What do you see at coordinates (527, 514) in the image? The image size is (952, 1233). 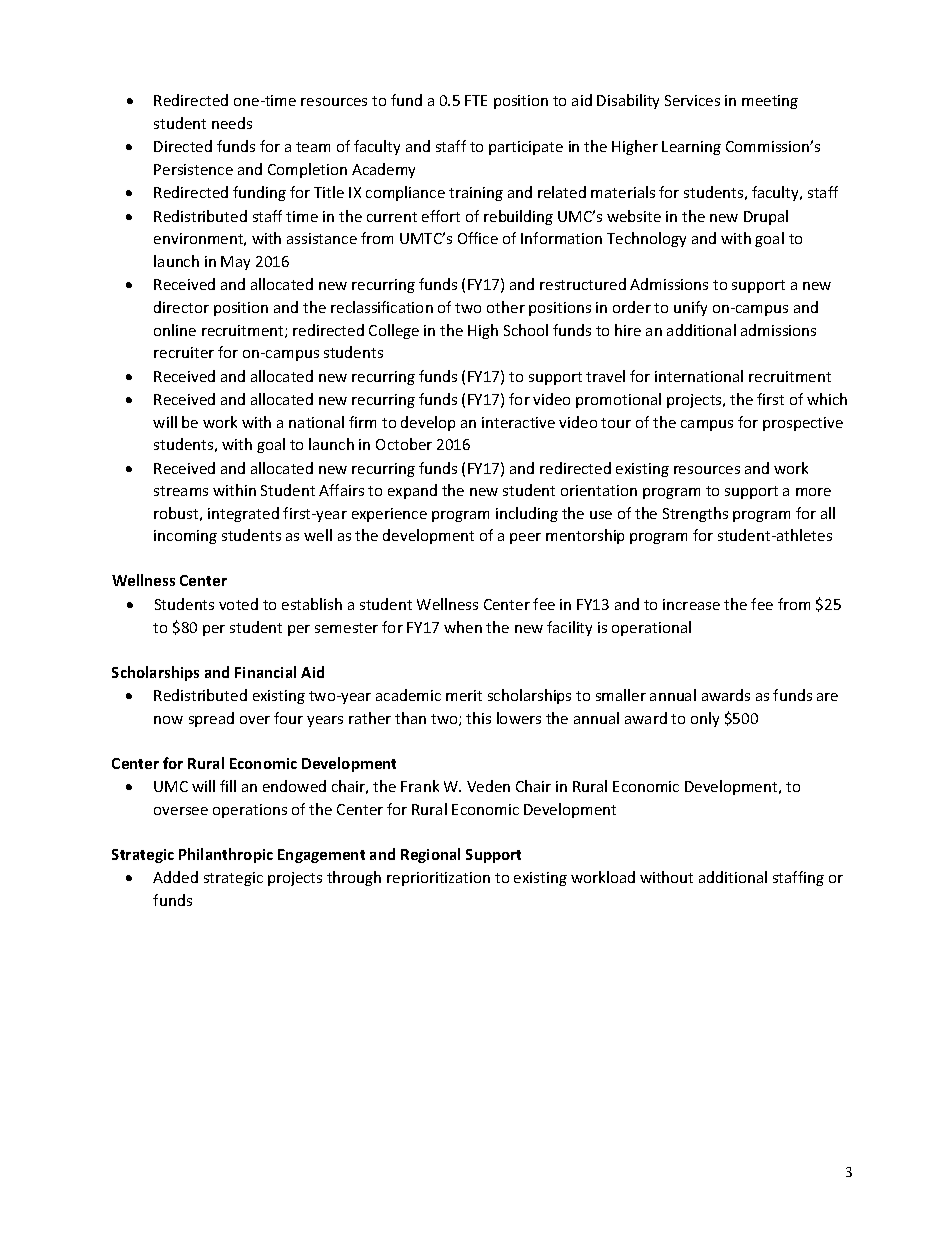 I see `including` at bounding box center [527, 514].
